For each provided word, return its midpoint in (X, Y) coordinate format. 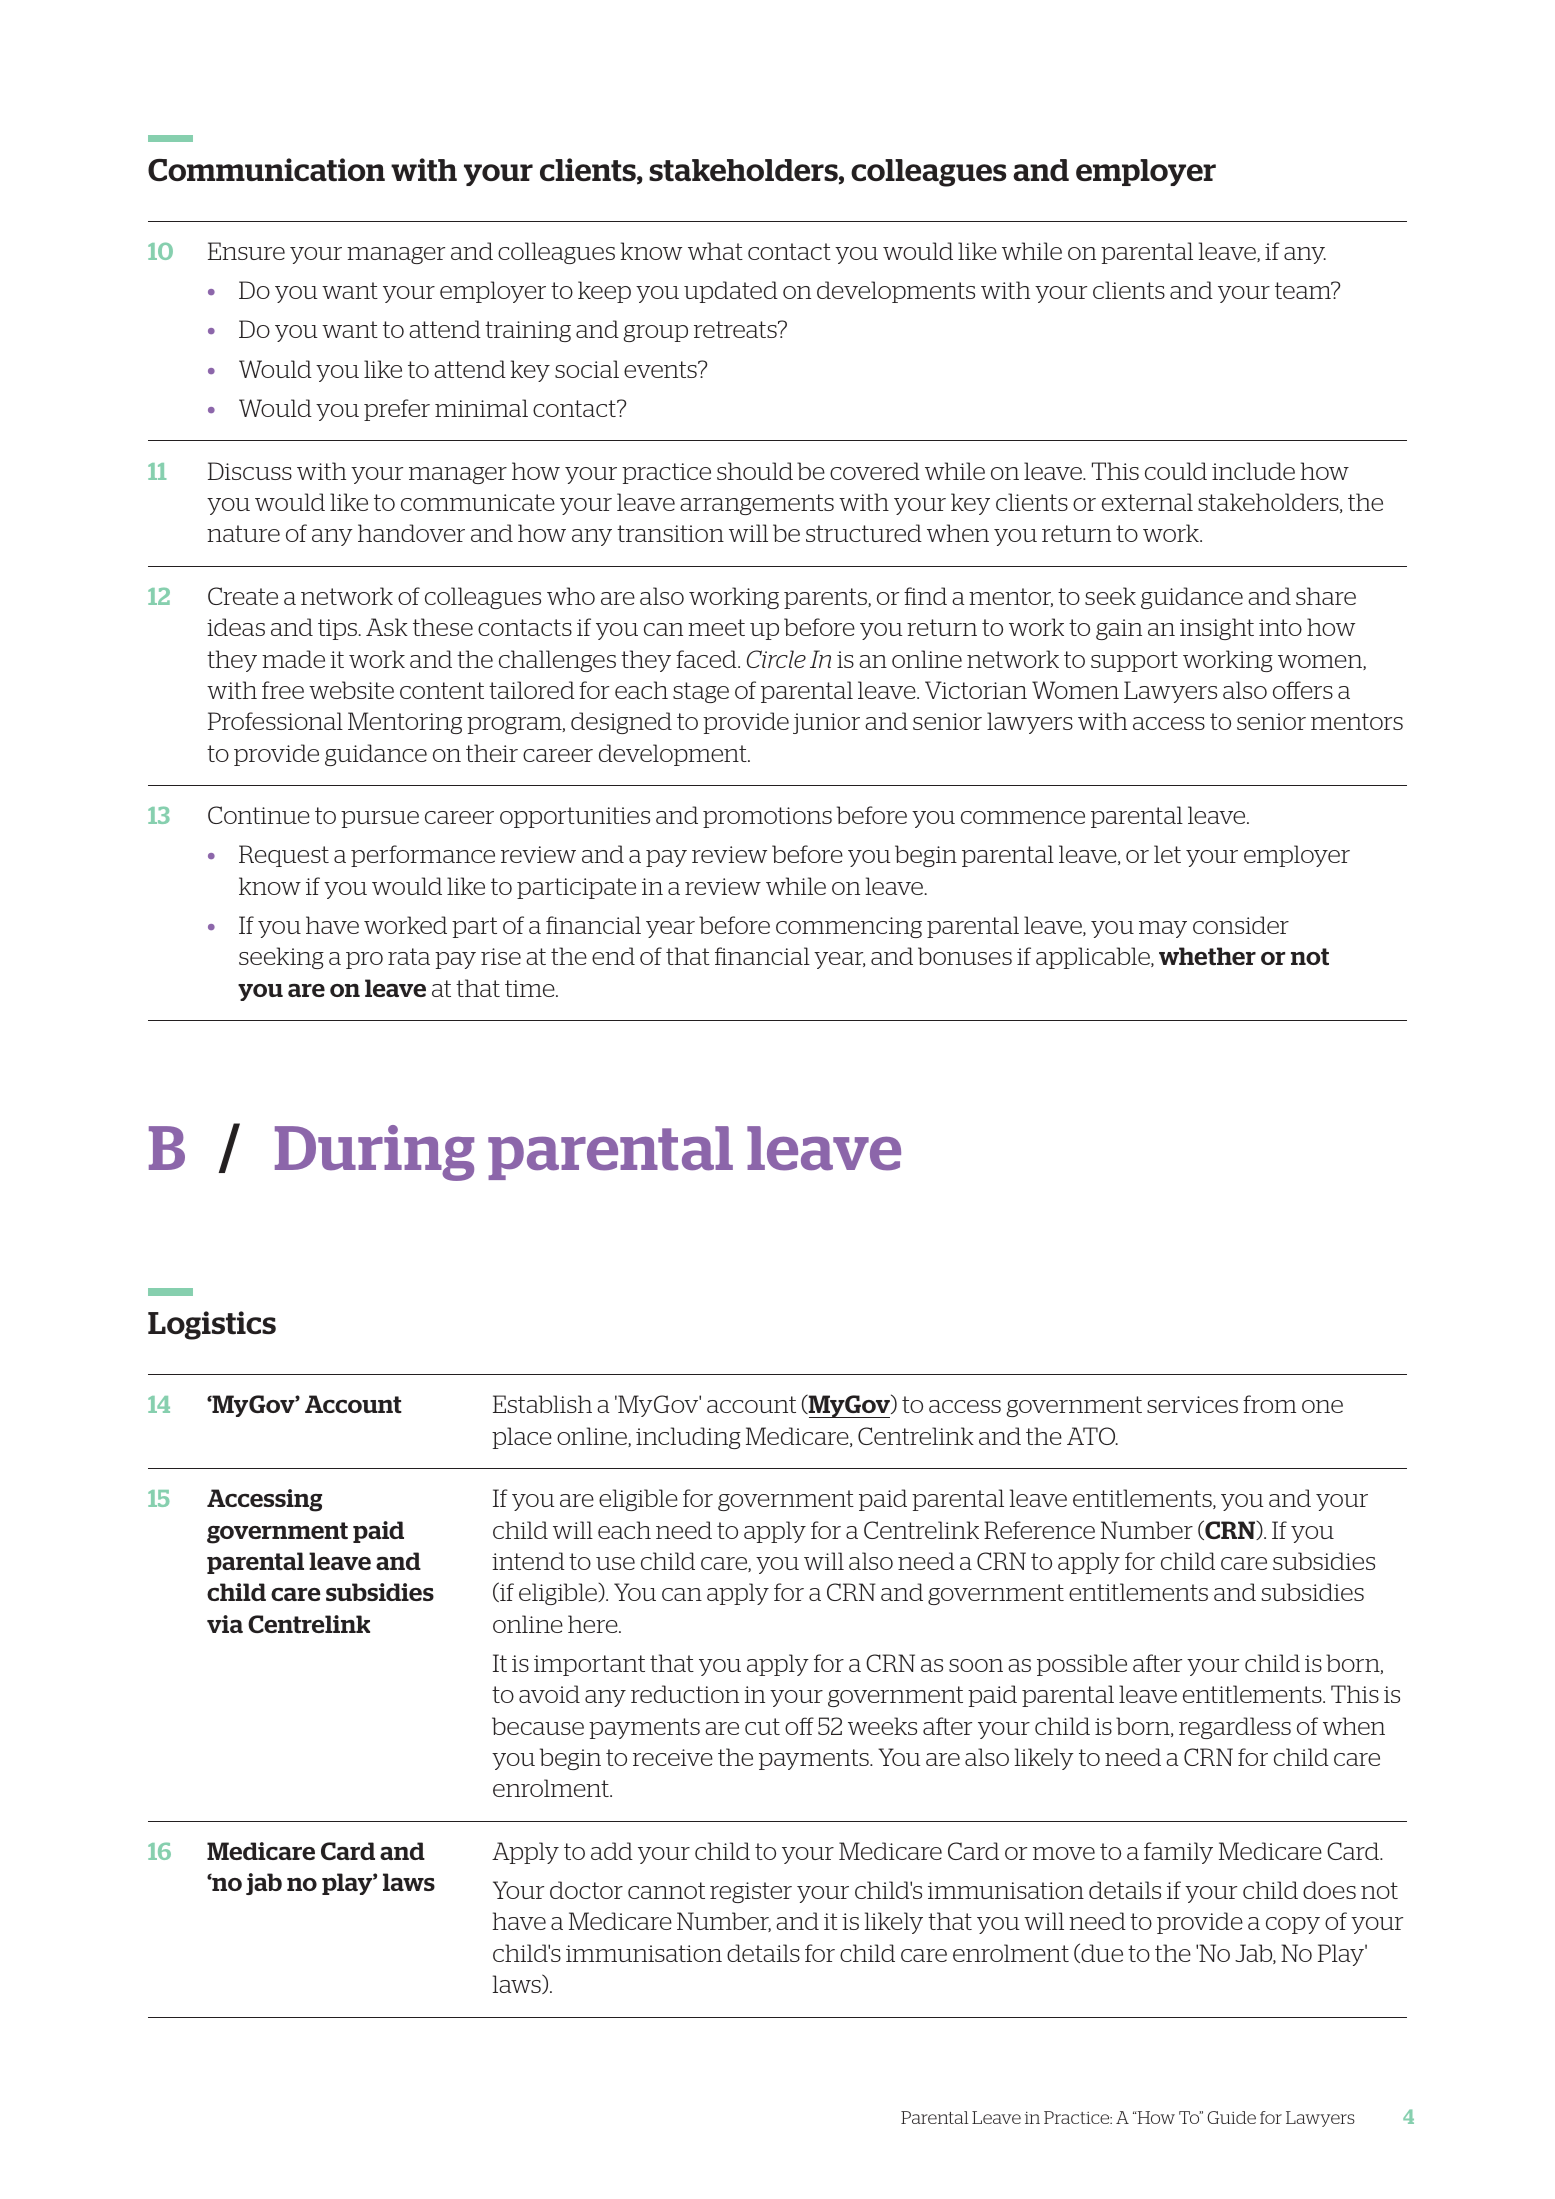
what (715, 251)
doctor (586, 1890)
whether (1207, 956)
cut (762, 1726)
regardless (1235, 1728)
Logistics (212, 1325)
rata (409, 956)
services (1192, 1404)
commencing (849, 927)
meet (716, 627)
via (225, 1624)
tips (339, 629)
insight (1217, 629)
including (688, 1438)
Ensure (246, 251)
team (1304, 290)
